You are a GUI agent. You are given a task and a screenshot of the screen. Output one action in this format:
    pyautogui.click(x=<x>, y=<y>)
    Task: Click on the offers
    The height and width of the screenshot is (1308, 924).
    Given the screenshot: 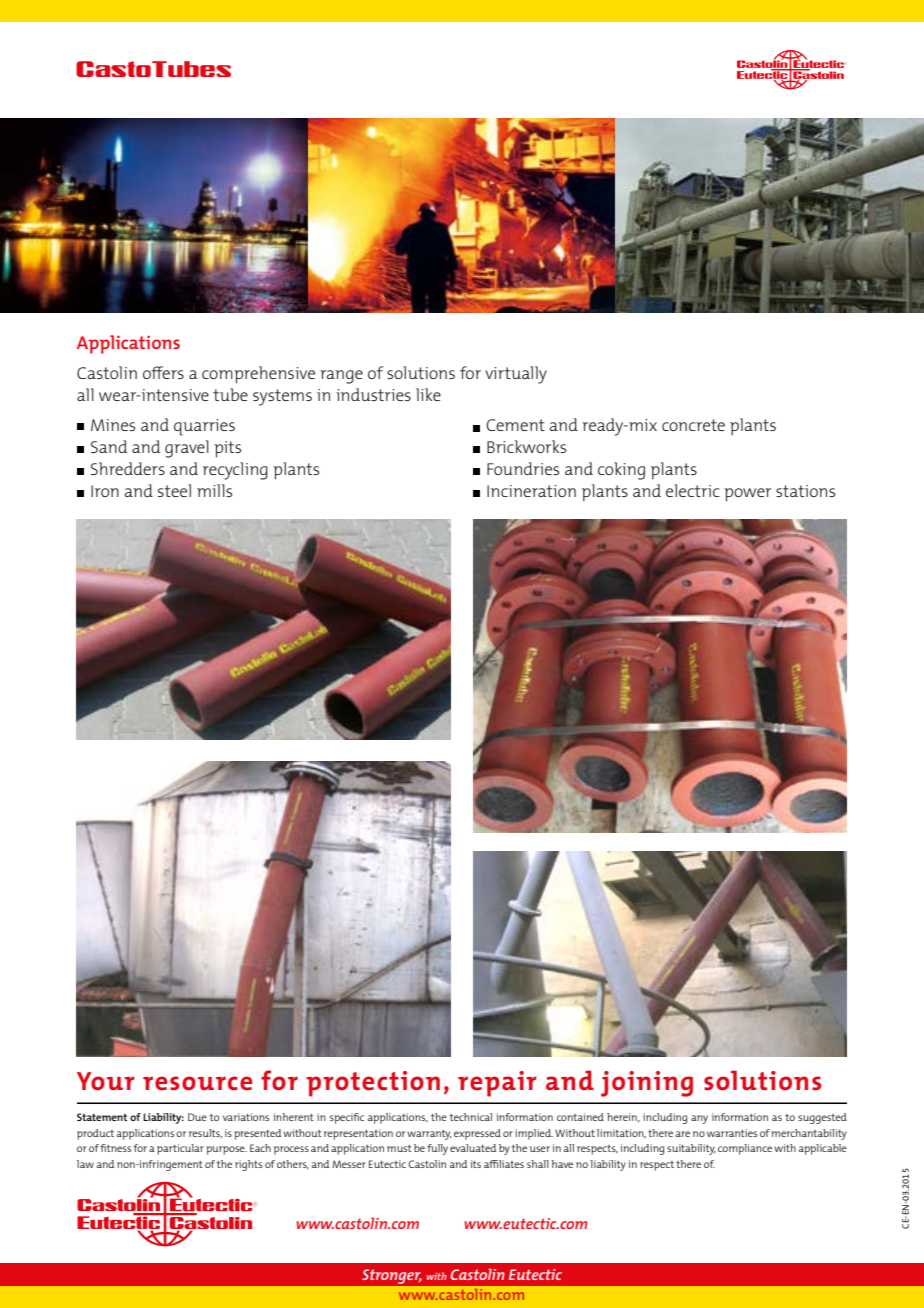 What is the action you would take?
    pyautogui.click(x=163, y=372)
